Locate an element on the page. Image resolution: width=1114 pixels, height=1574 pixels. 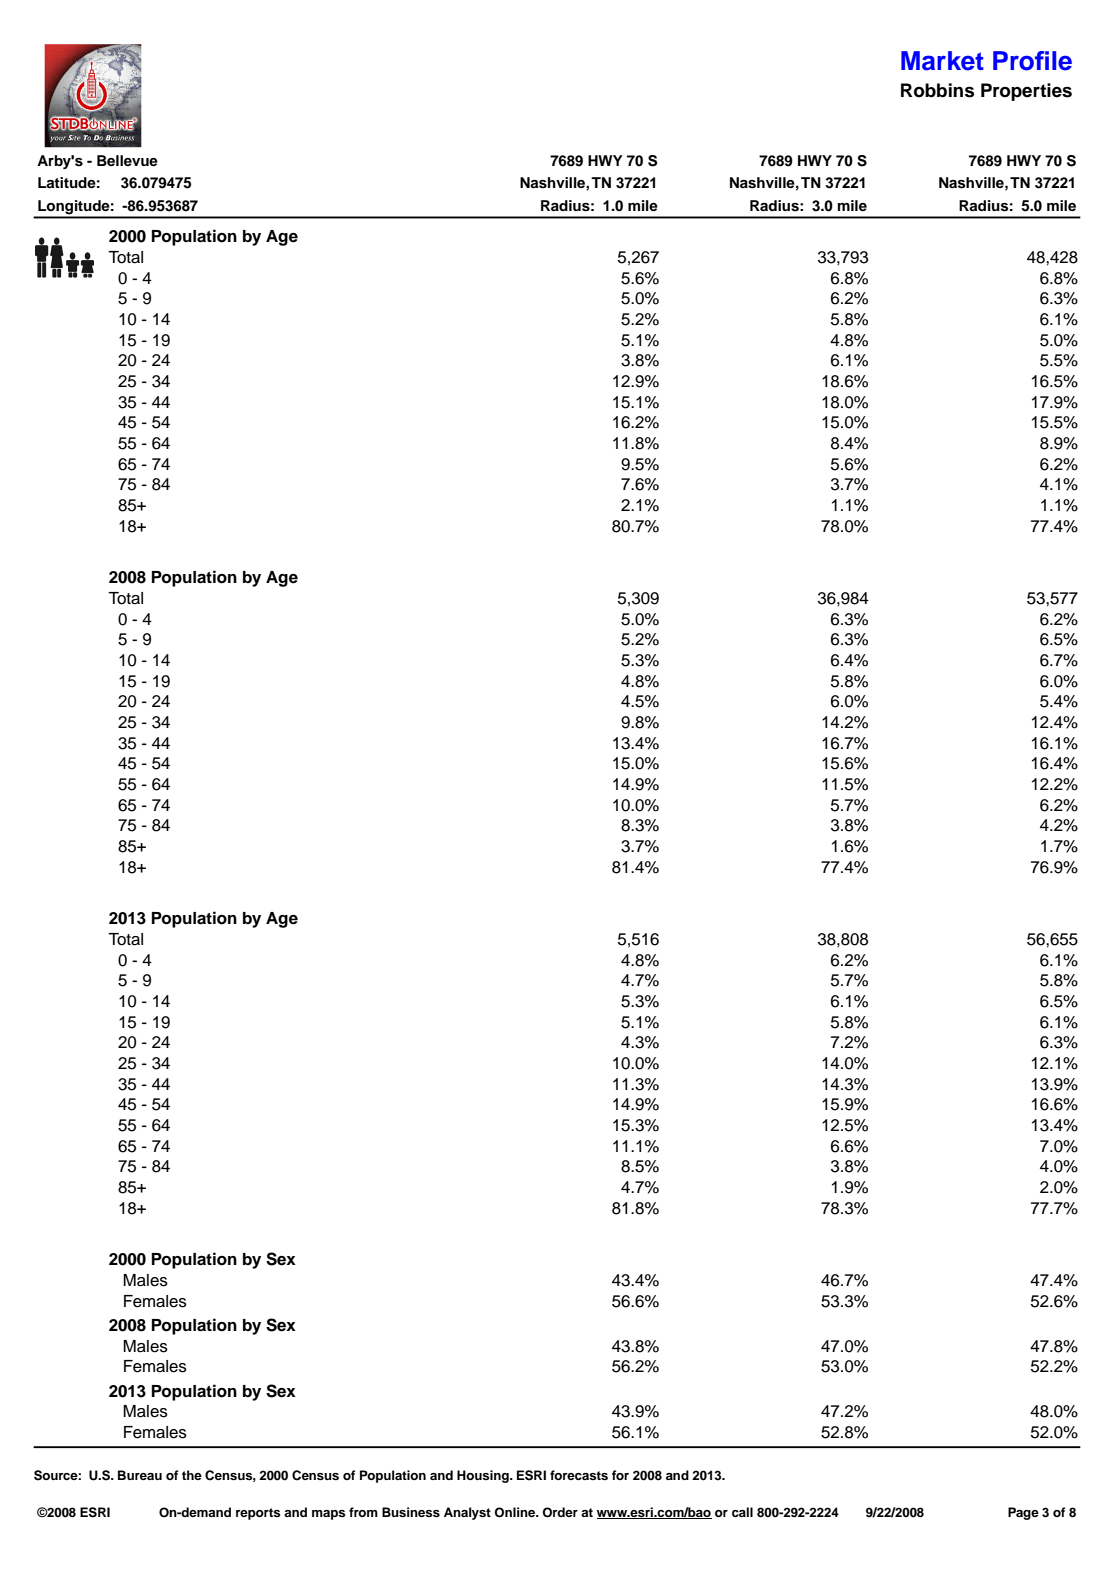
Robbins is located at coordinates (937, 90).
